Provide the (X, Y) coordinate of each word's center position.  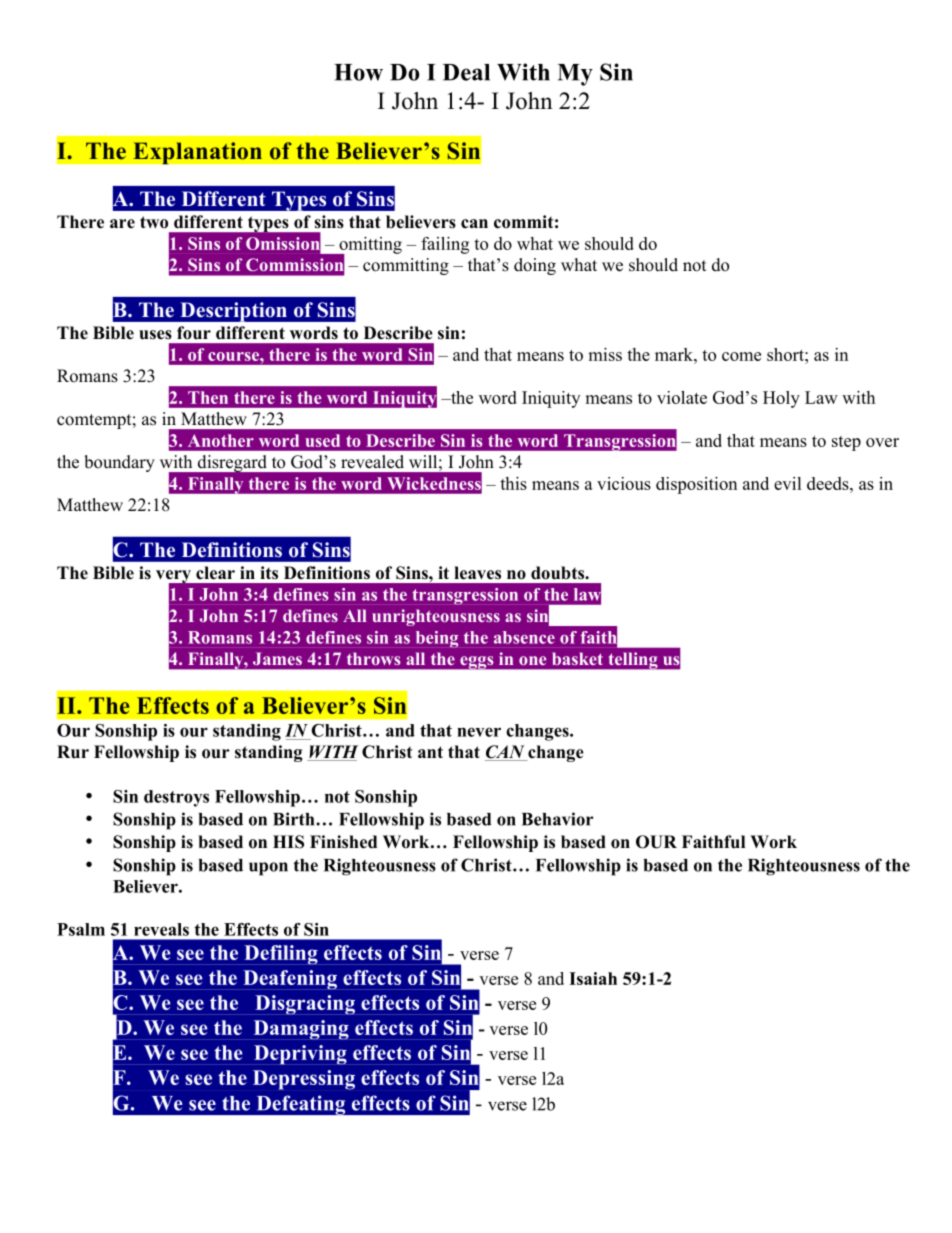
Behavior (558, 819)
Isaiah (593, 978)
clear (215, 573)
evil (788, 483)
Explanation (197, 153)
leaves (477, 573)
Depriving (300, 1055)
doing (535, 266)
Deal (466, 72)
